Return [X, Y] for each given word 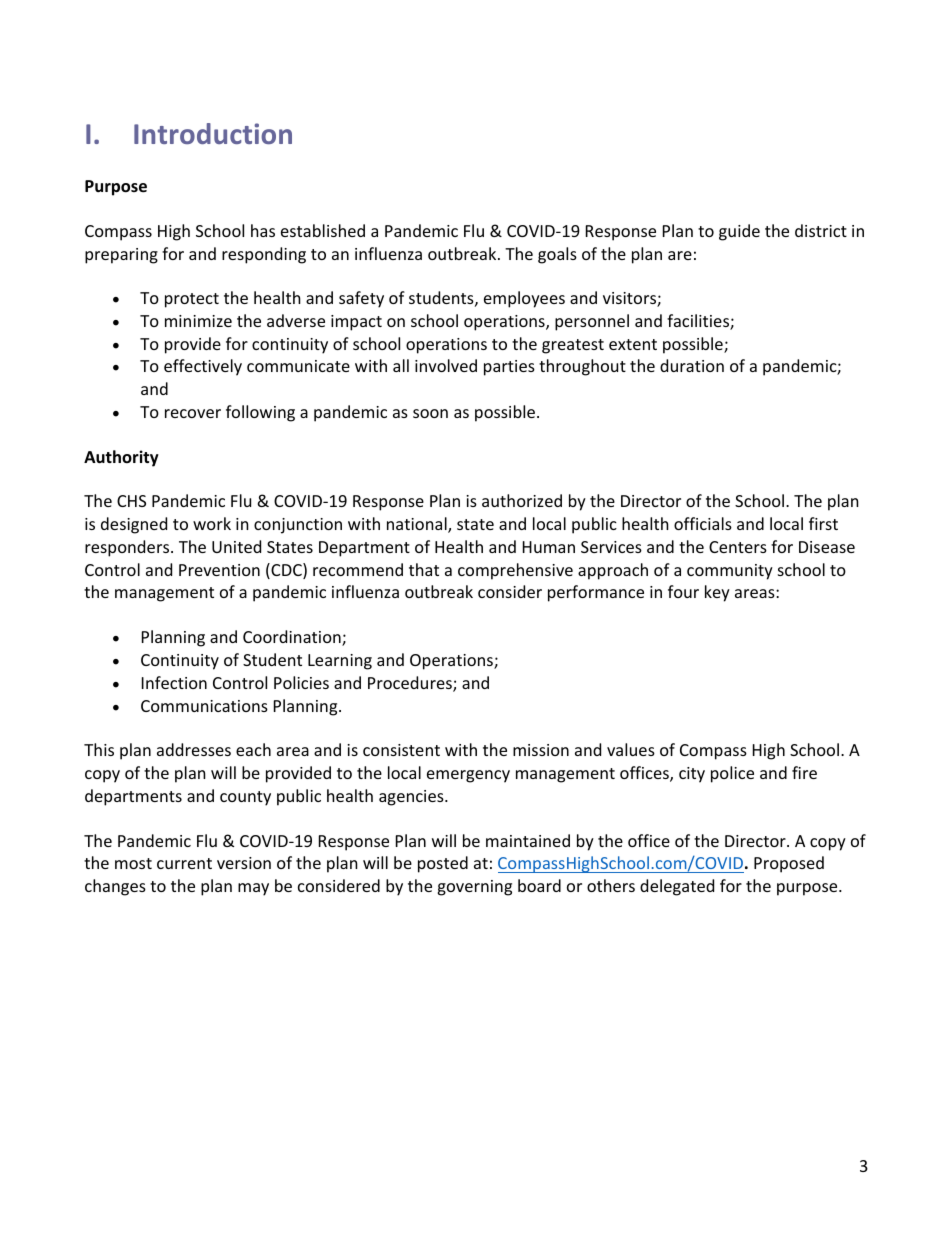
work [212, 523]
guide [739, 232]
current [184, 863]
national [418, 525]
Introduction [213, 133]
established [323, 230]
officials [703, 523]
